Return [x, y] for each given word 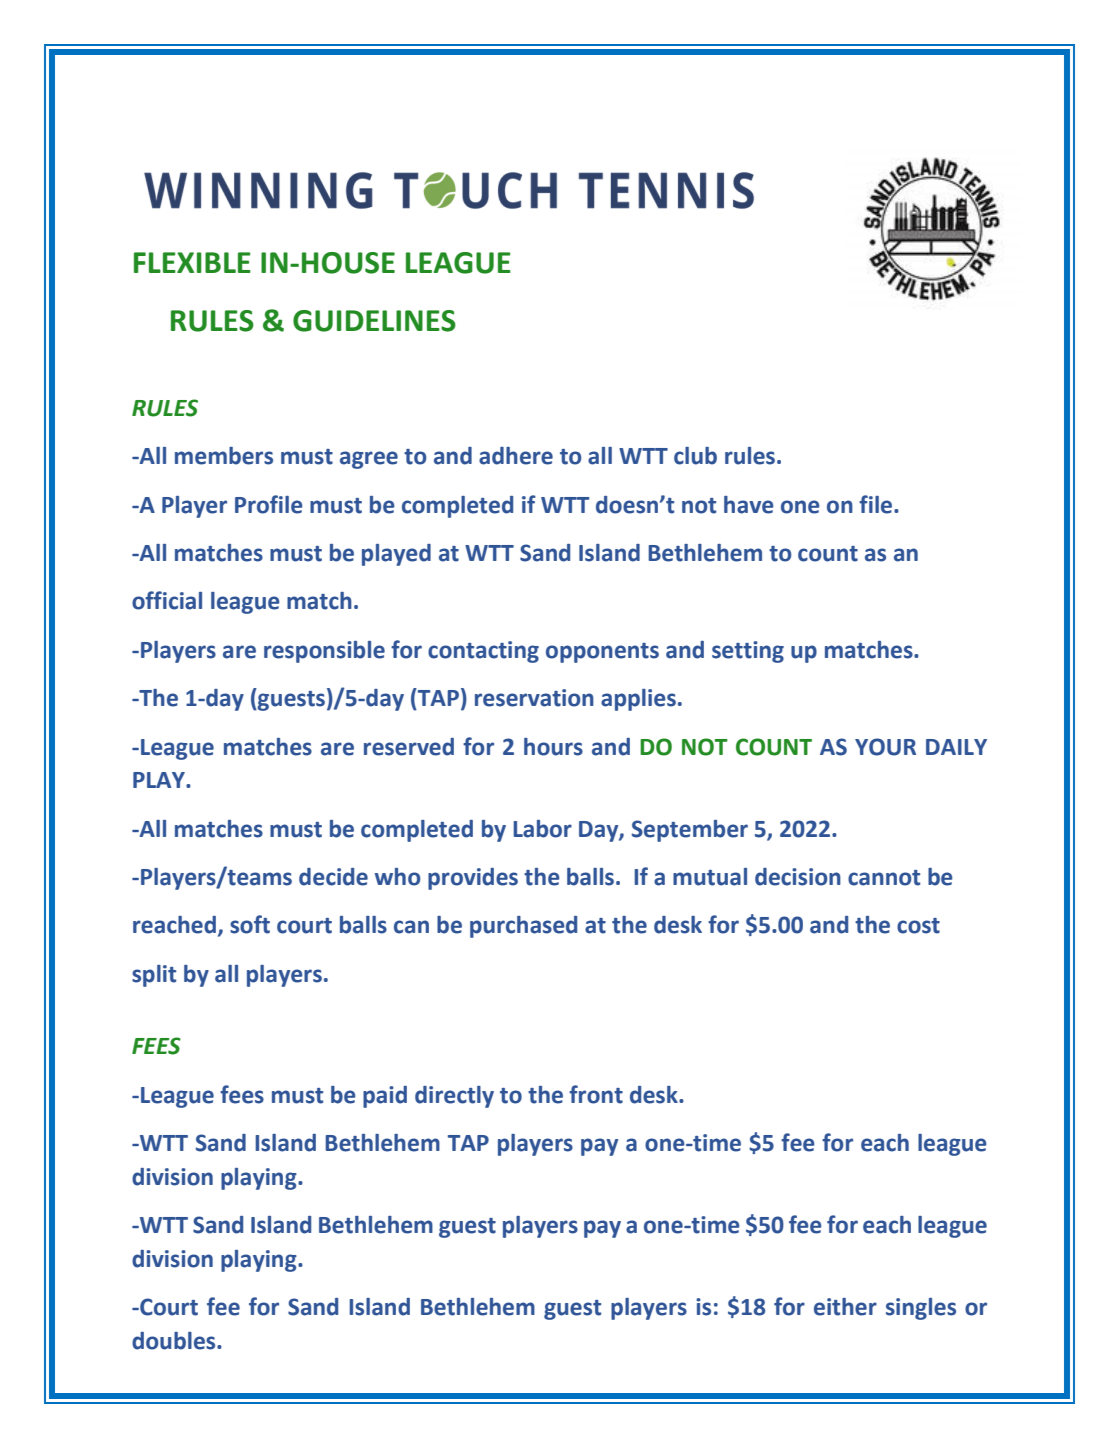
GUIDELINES [374, 321]
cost [918, 926]
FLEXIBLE [192, 262]
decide [333, 877]
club [695, 456]
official [167, 600]
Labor [542, 829]
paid [385, 1097]
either [845, 1307]
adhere [516, 456]
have [749, 505]
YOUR [885, 747]
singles [921, 1309]
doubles [175, 1341]
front [596, 1094]
